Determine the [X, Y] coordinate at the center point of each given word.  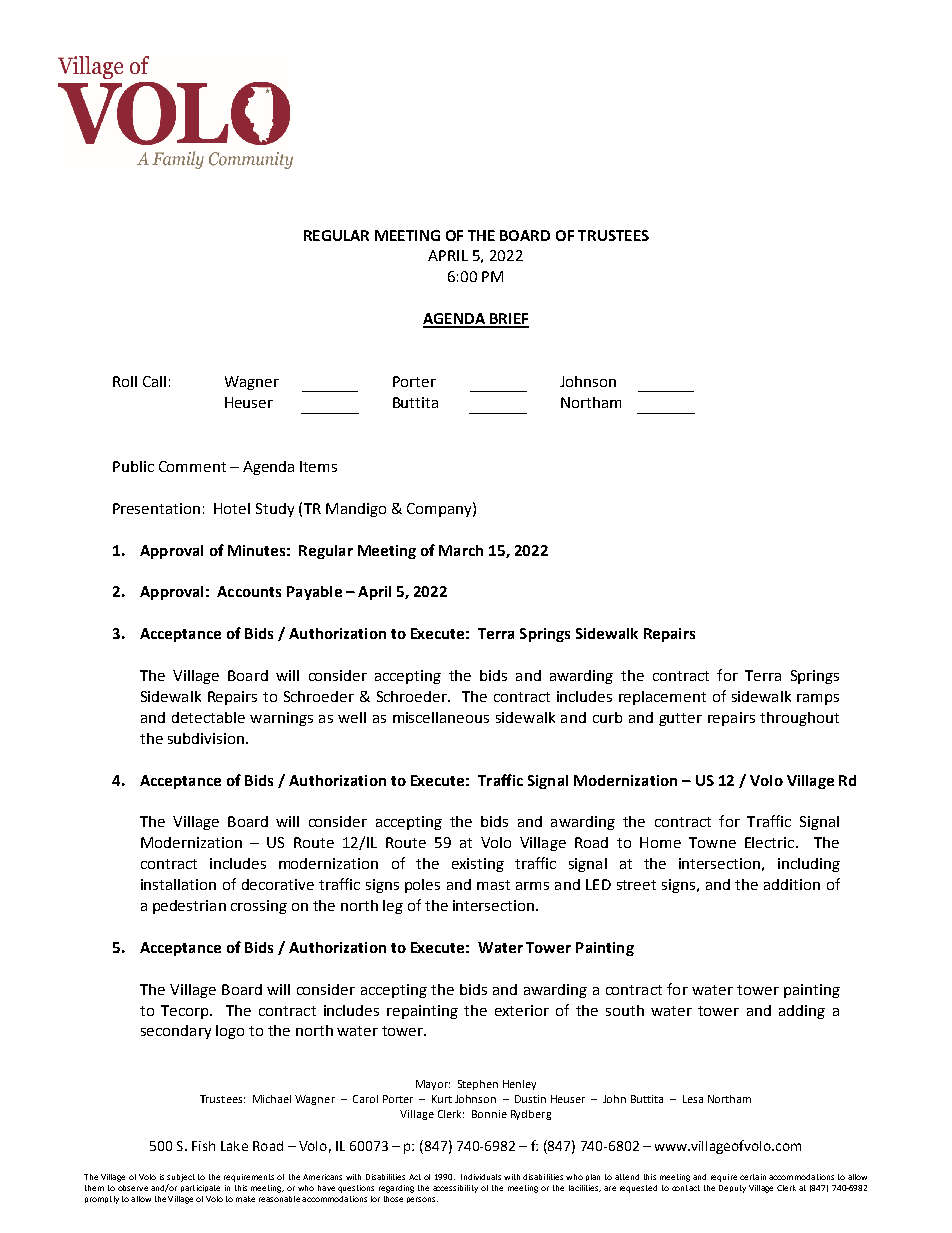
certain [753, 1177]
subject [181, 1178]
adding [802, 1012]
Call [154, 381]
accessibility [455, 1189]
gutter [680, 719]
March [461, 550]
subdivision [206, 738]
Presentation [156, 508]
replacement [662, 698]
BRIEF [508, 320]
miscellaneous [441, 717]
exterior [522, 1010]
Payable [314, 593]
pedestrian [189, 907]
